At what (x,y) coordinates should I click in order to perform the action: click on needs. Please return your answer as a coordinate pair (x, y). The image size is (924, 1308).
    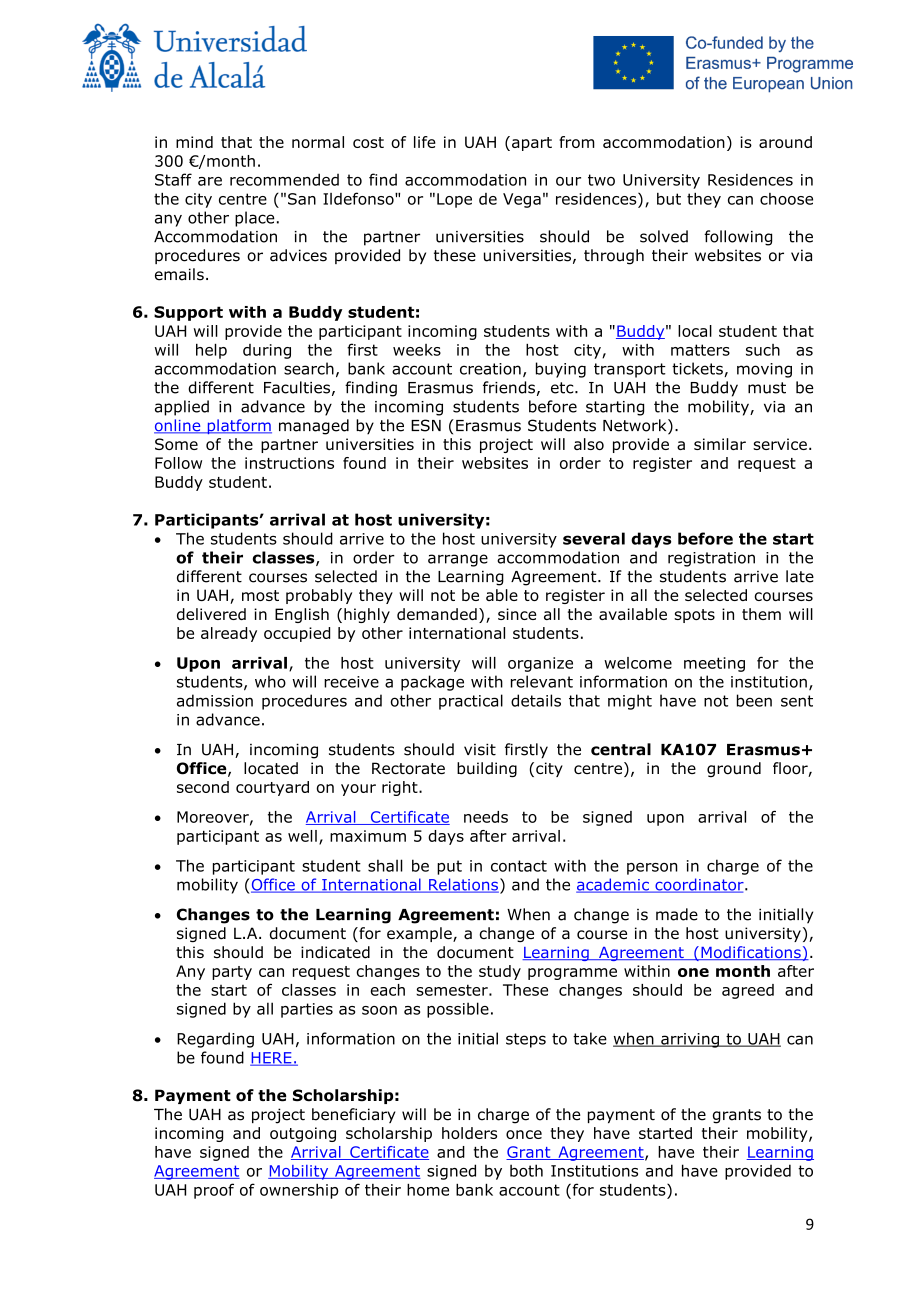
    Looking at the image, I should click on (486, 817).
